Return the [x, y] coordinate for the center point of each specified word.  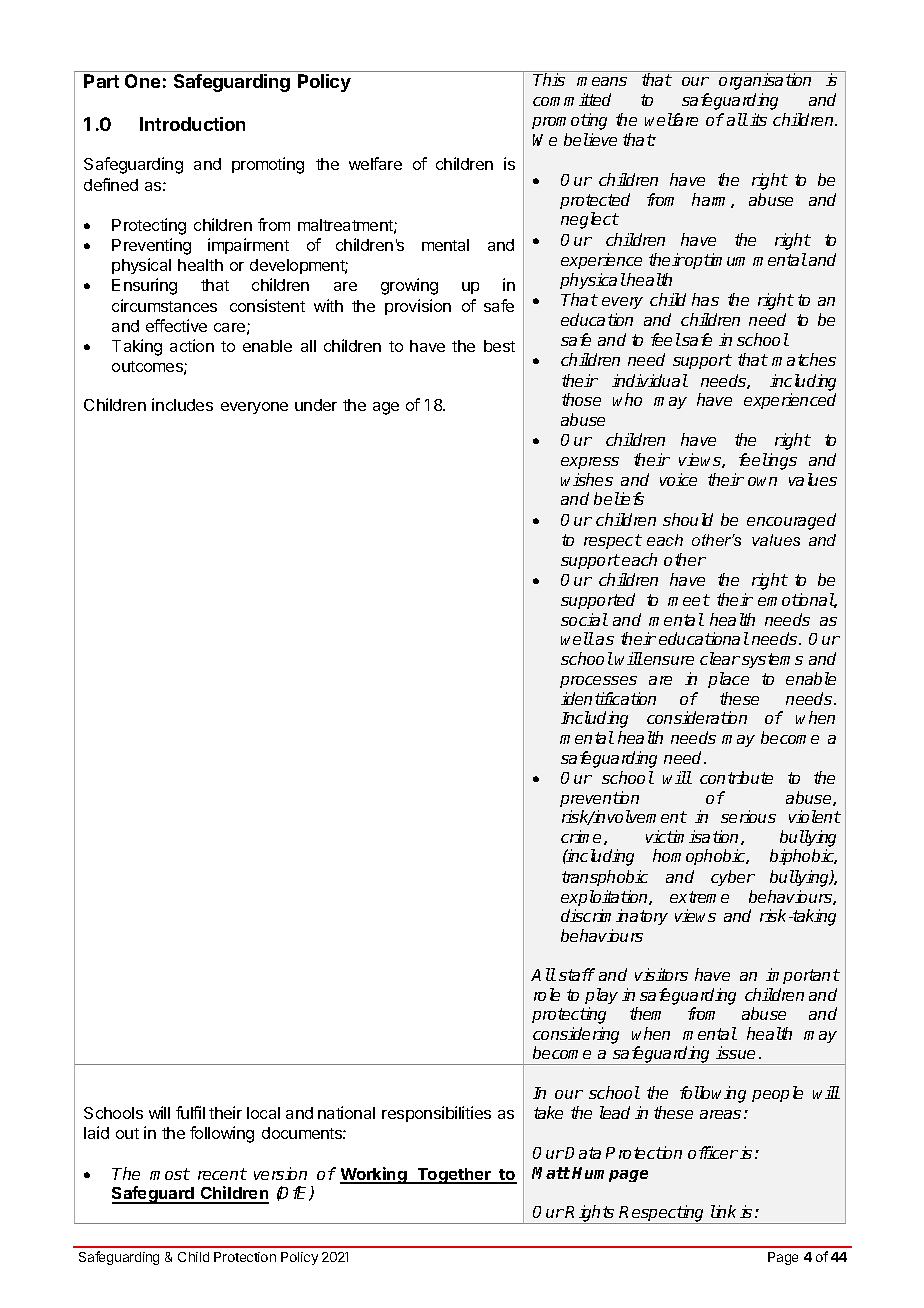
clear [720, 658]
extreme [699, 897]
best [499, 346]
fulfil [190, 1112]
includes [182, 404]
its [758, 119]
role [547, 994]
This [549, 79]
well [577, 638]
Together [454, 1176]
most [170, 1174]
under [316, 405]
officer [713, 1152]
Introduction [192, 124]
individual [650, 380]
